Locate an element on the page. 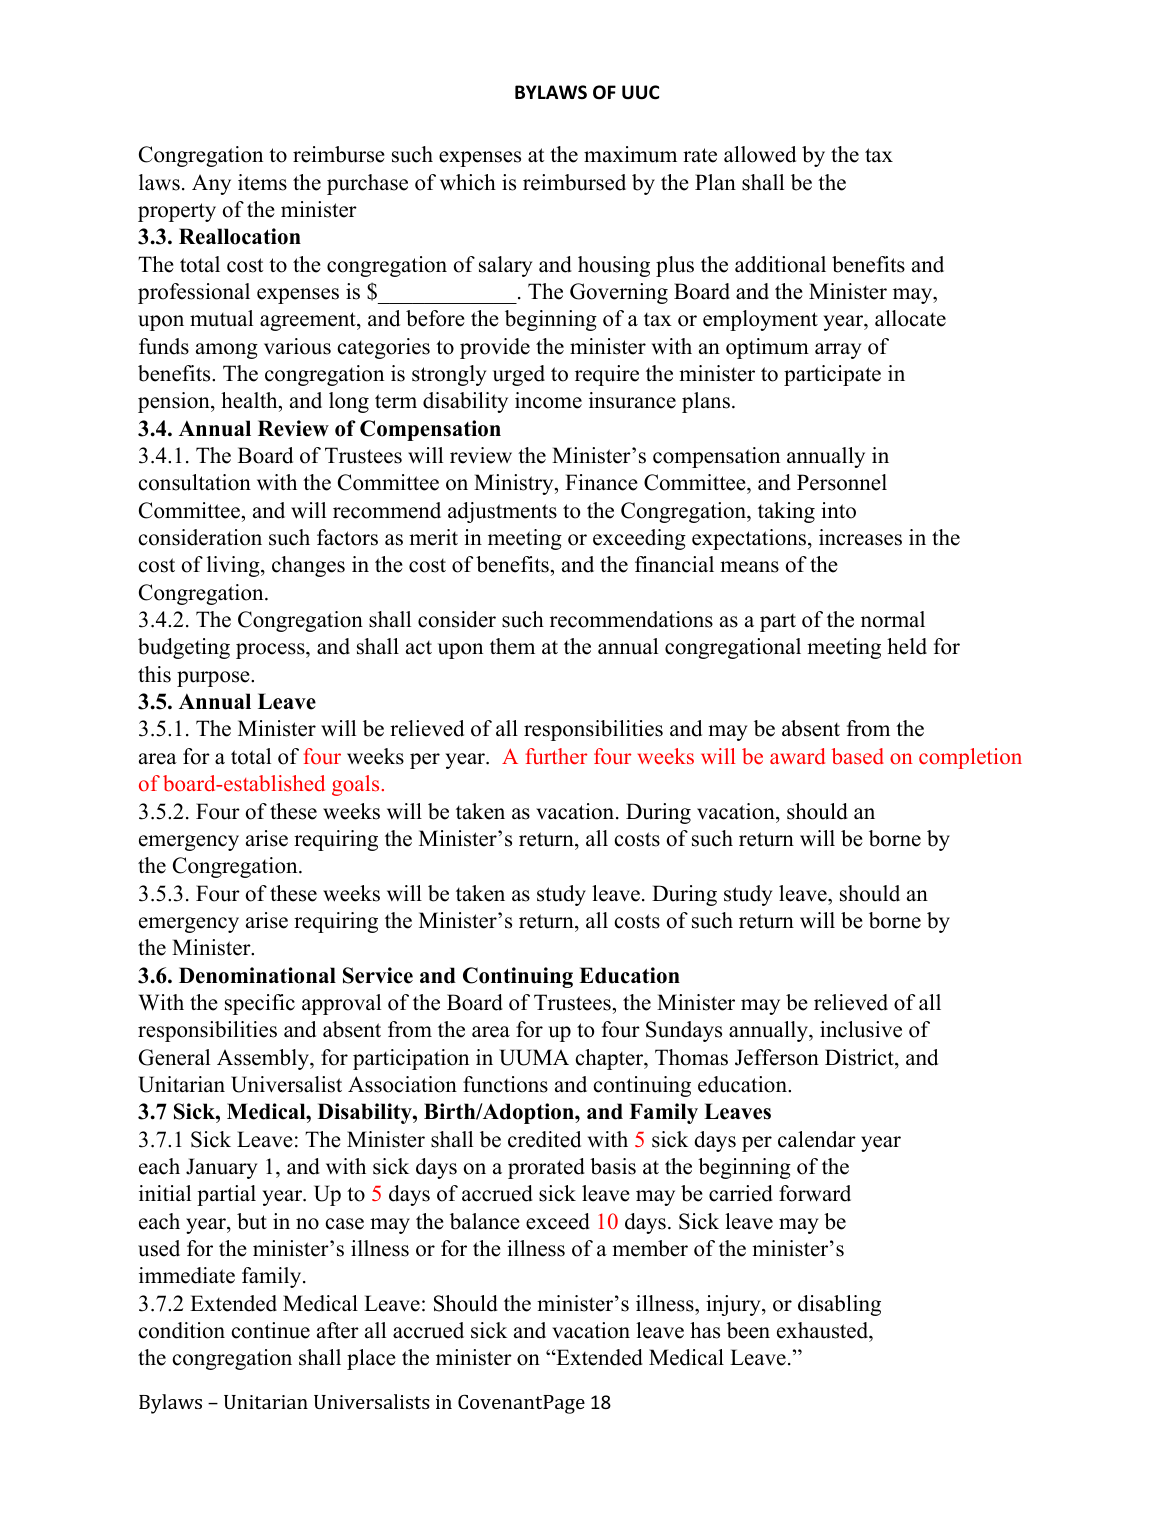 The width and height of the image is (1175, 1520). goals is located at coordinates (355, 785).
